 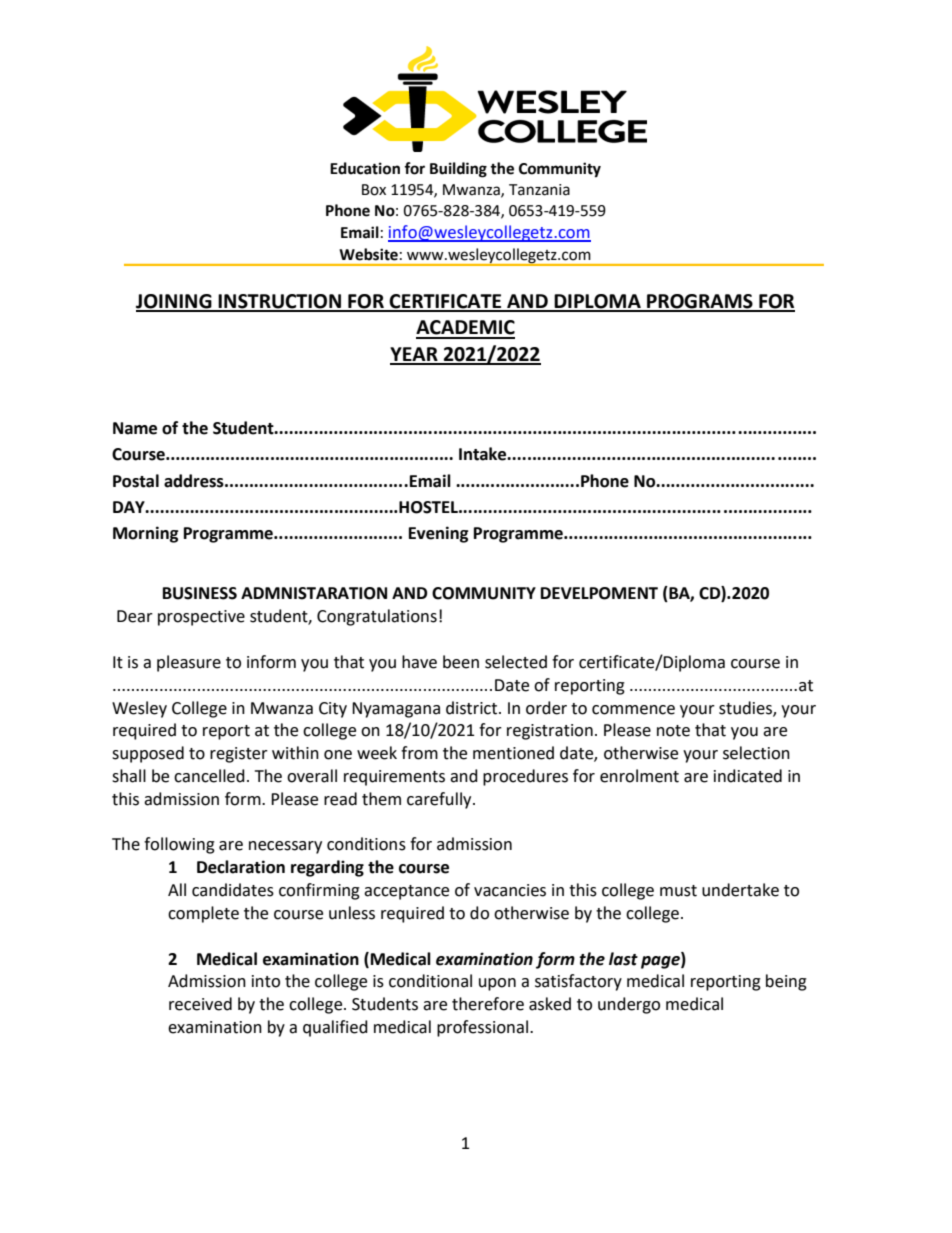 I want to click on Tanzania, so click(x=539, y=190).
